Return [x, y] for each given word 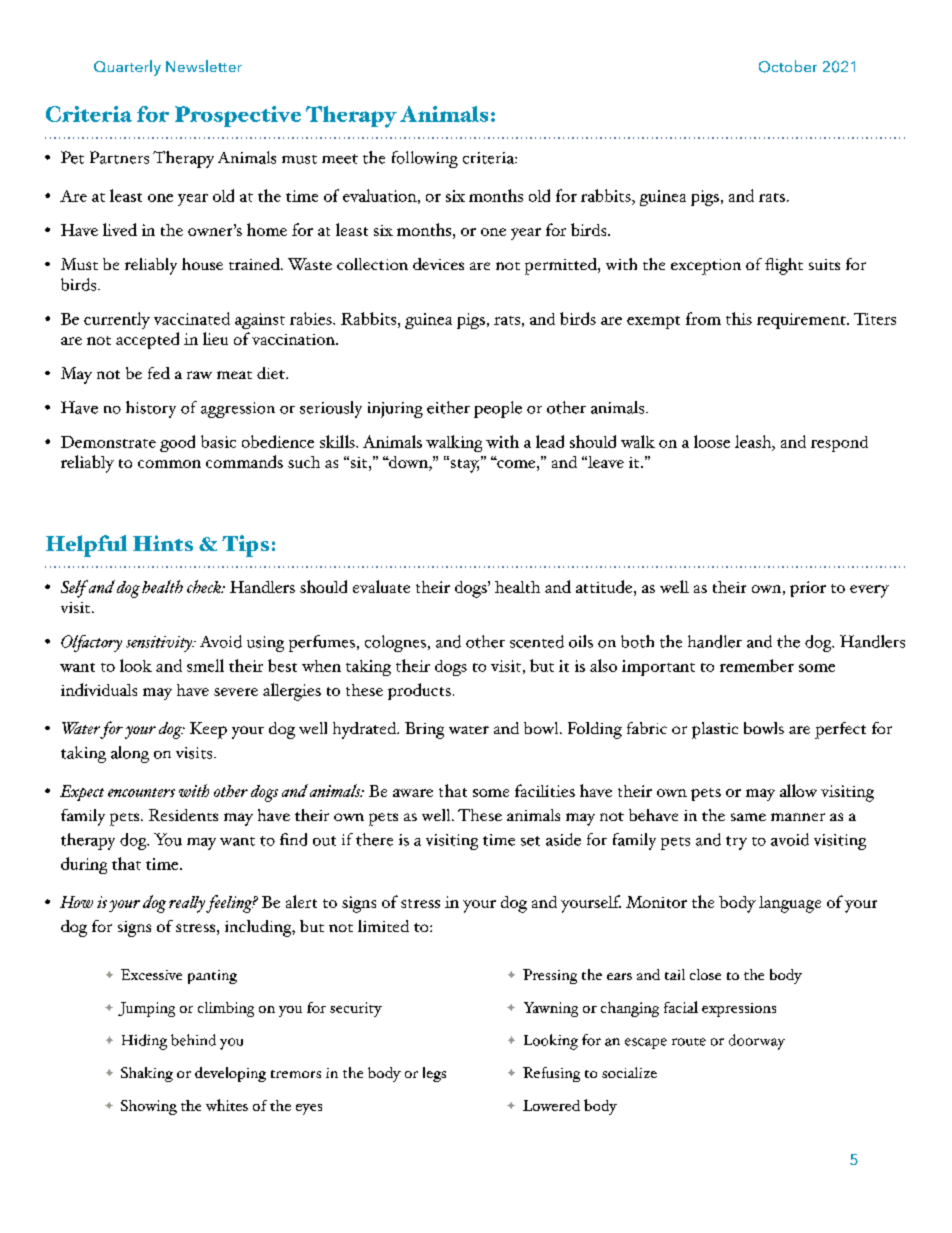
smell [205, 665]
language [790, 904]
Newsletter [204, 66]
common [169, 464]
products [419, 691]
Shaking [147, 1074]
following [425, 159]
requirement [802, 321]
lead [550, 441]
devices [438, 264]
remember [757, 665]
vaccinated [192, 318]
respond [839, 444]
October [788, 66]
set [530, 841]
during [84, 865]
